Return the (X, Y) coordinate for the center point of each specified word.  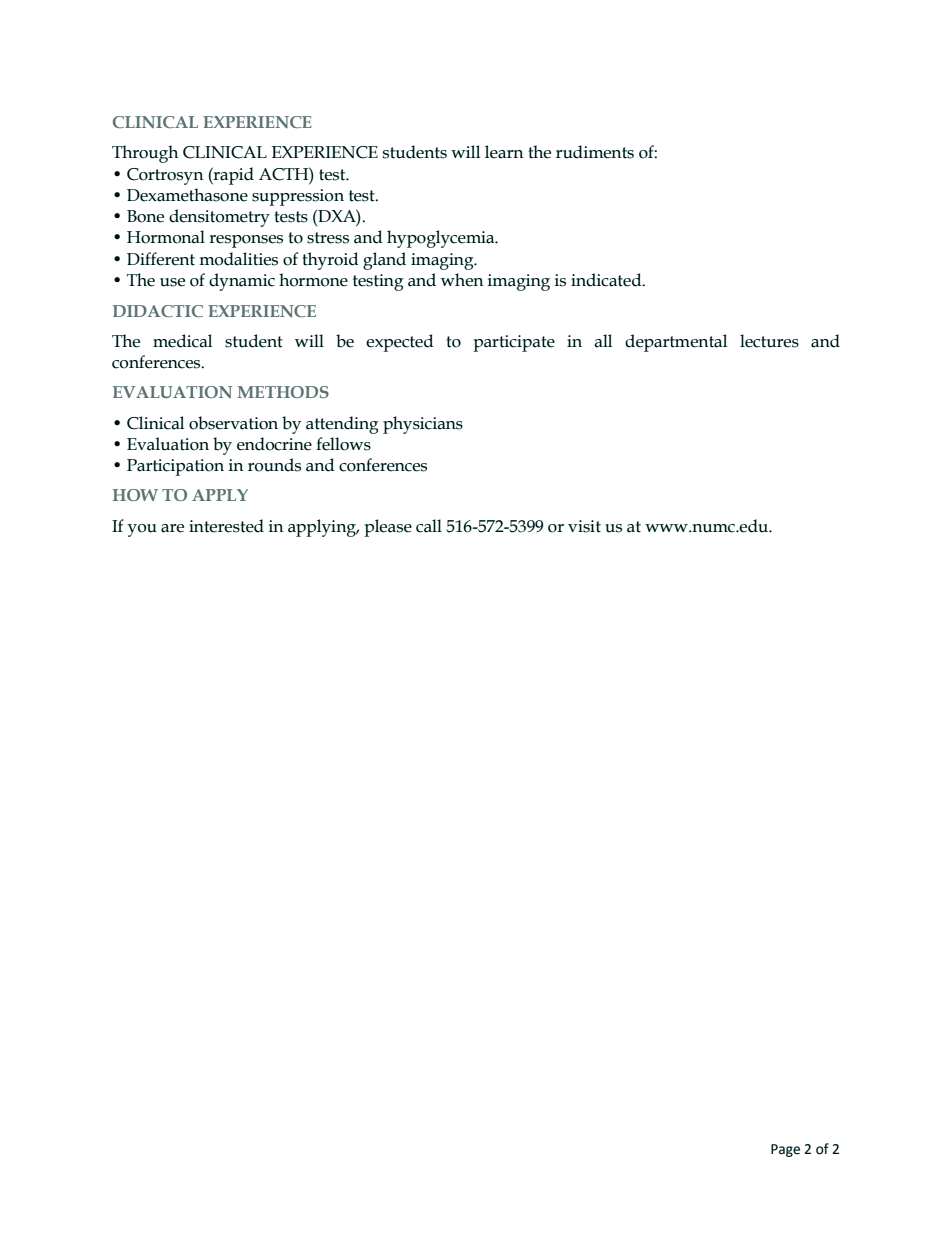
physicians (423, 425)
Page (785, 1150)
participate (514, 343)
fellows (343, 444)
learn (504, 152)
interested (226, 526)
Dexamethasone (187, 195)
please (388, 528)
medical (182, 341)
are (172, 528)
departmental (676, 343)
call (429, 526)
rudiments (595, 152)
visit (584, 526)
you (142, 530)
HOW (135, 495)
